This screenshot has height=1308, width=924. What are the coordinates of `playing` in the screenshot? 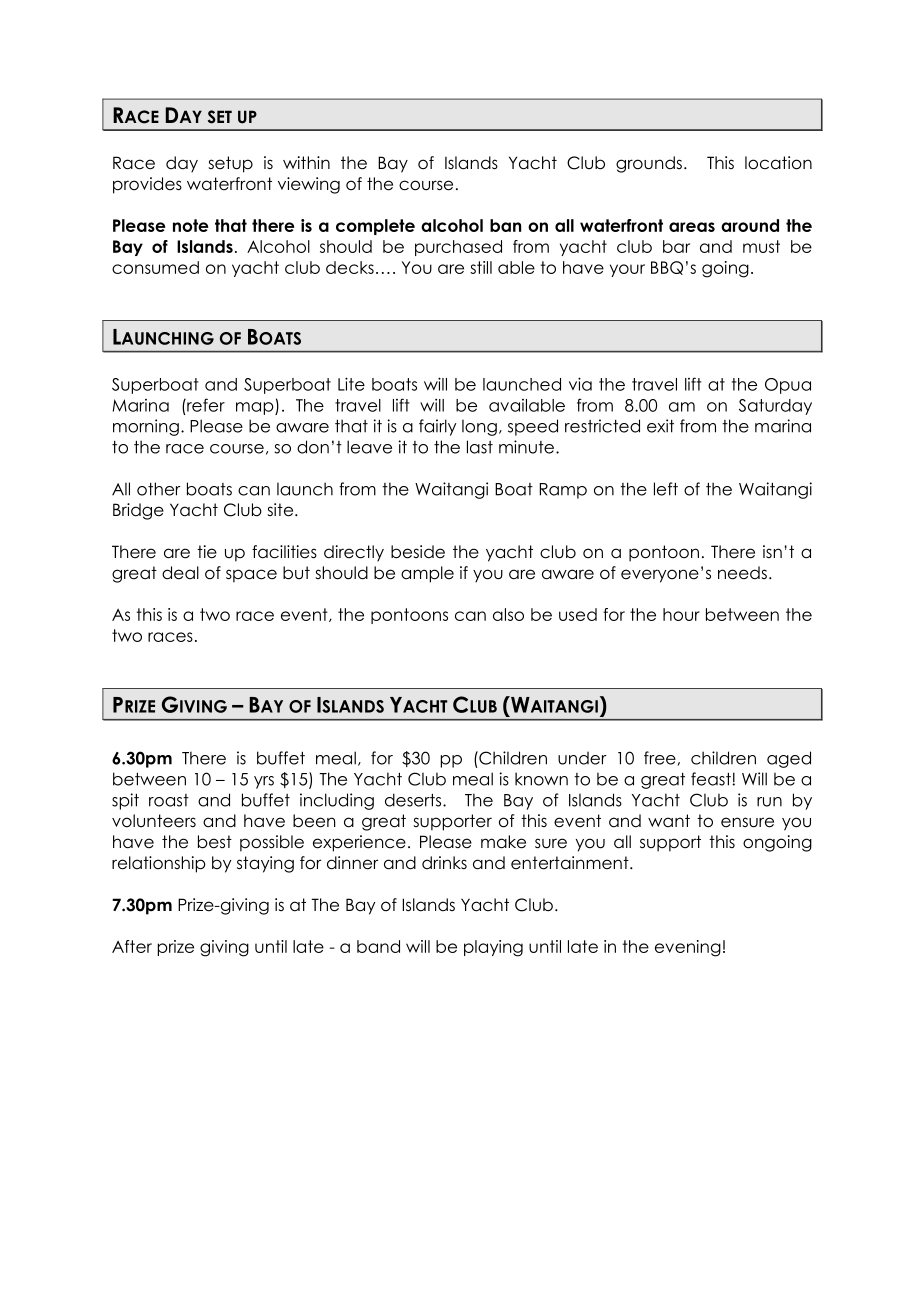 It's located at (493, 948).
